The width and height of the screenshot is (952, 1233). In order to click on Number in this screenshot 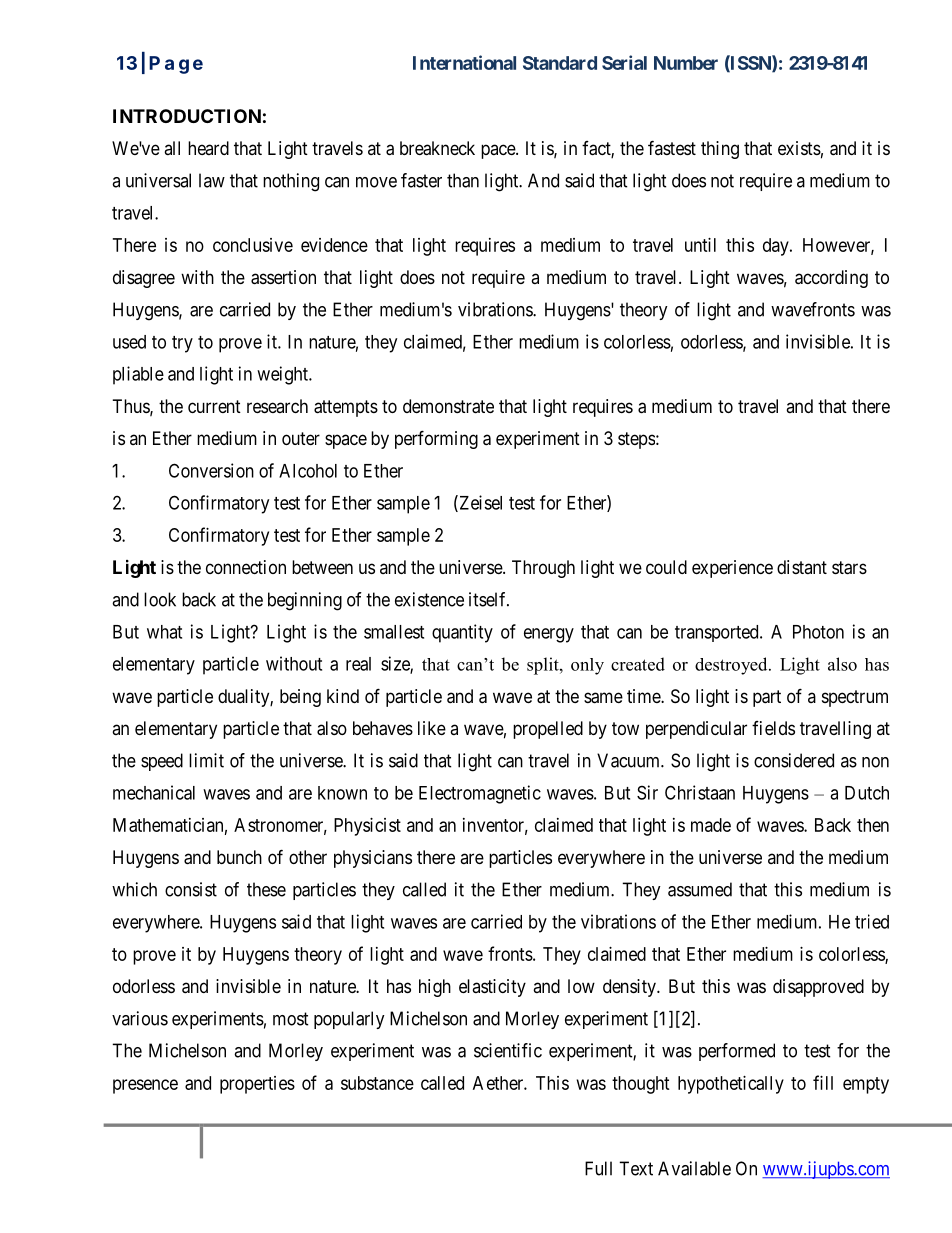, I will do `click(686, 63)`.
